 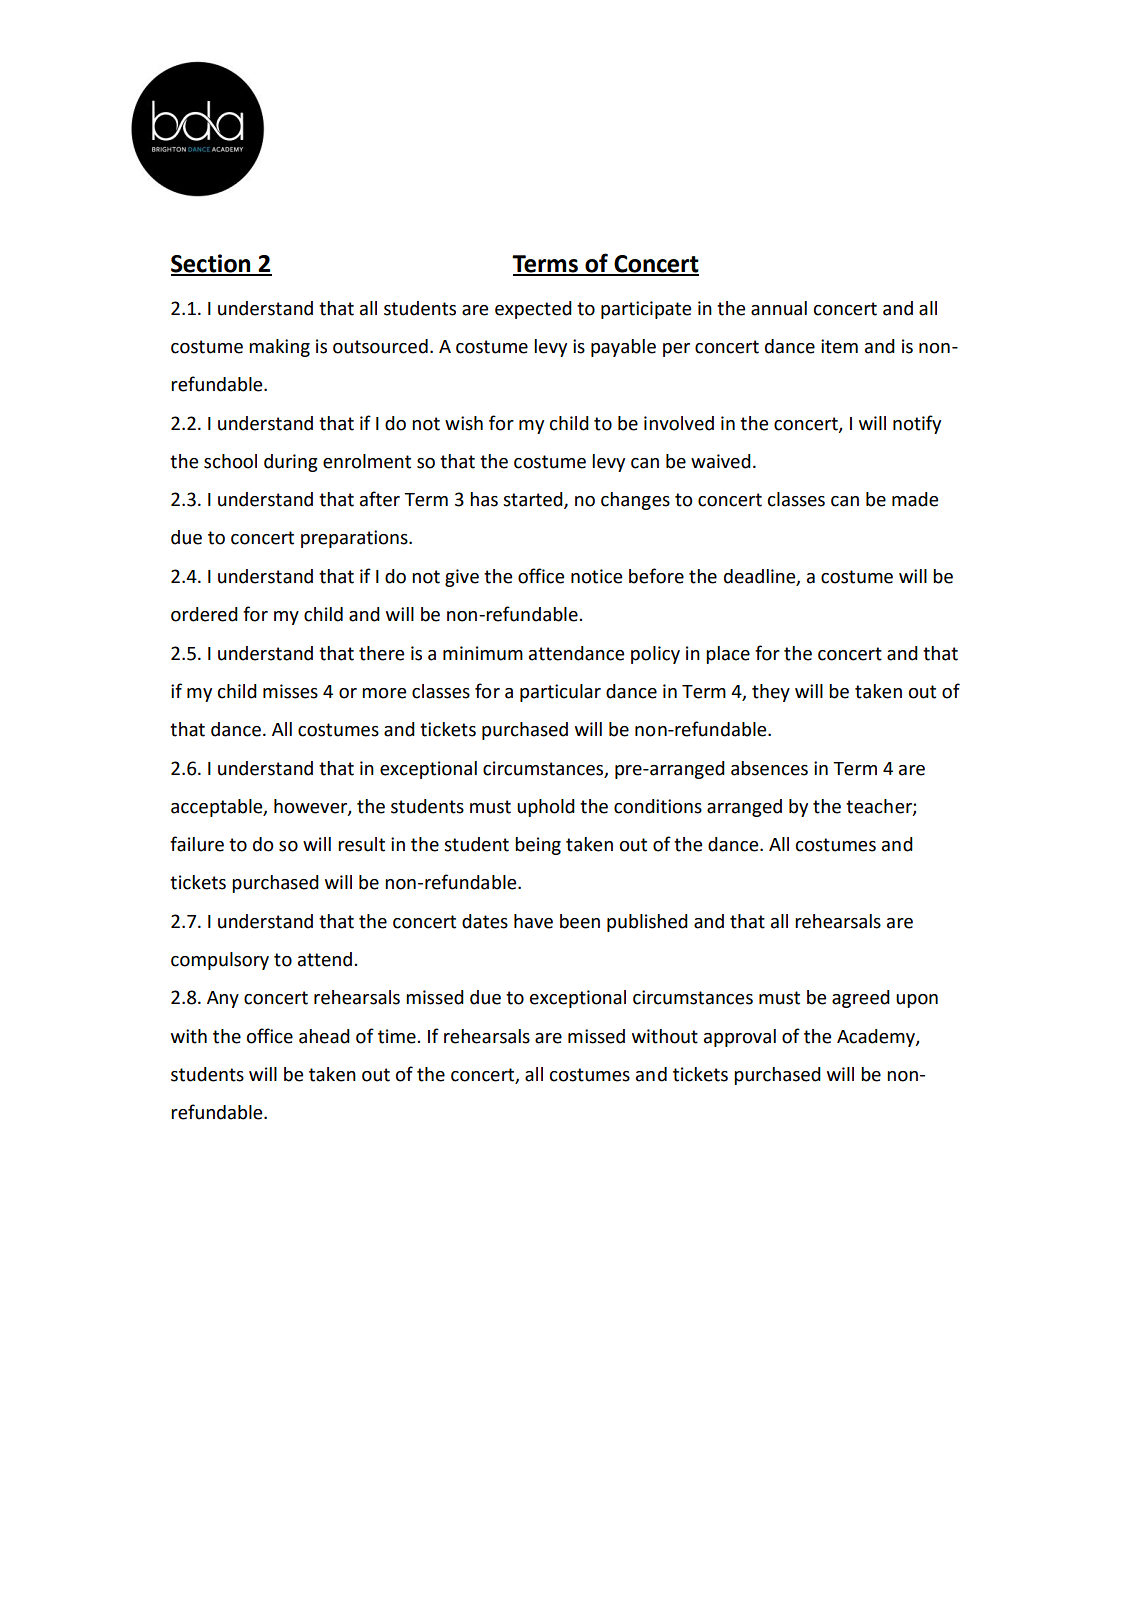 What do you see at coordinates (397, 1036) in the page?
I see `time` at bounding box center [397, 1036].
